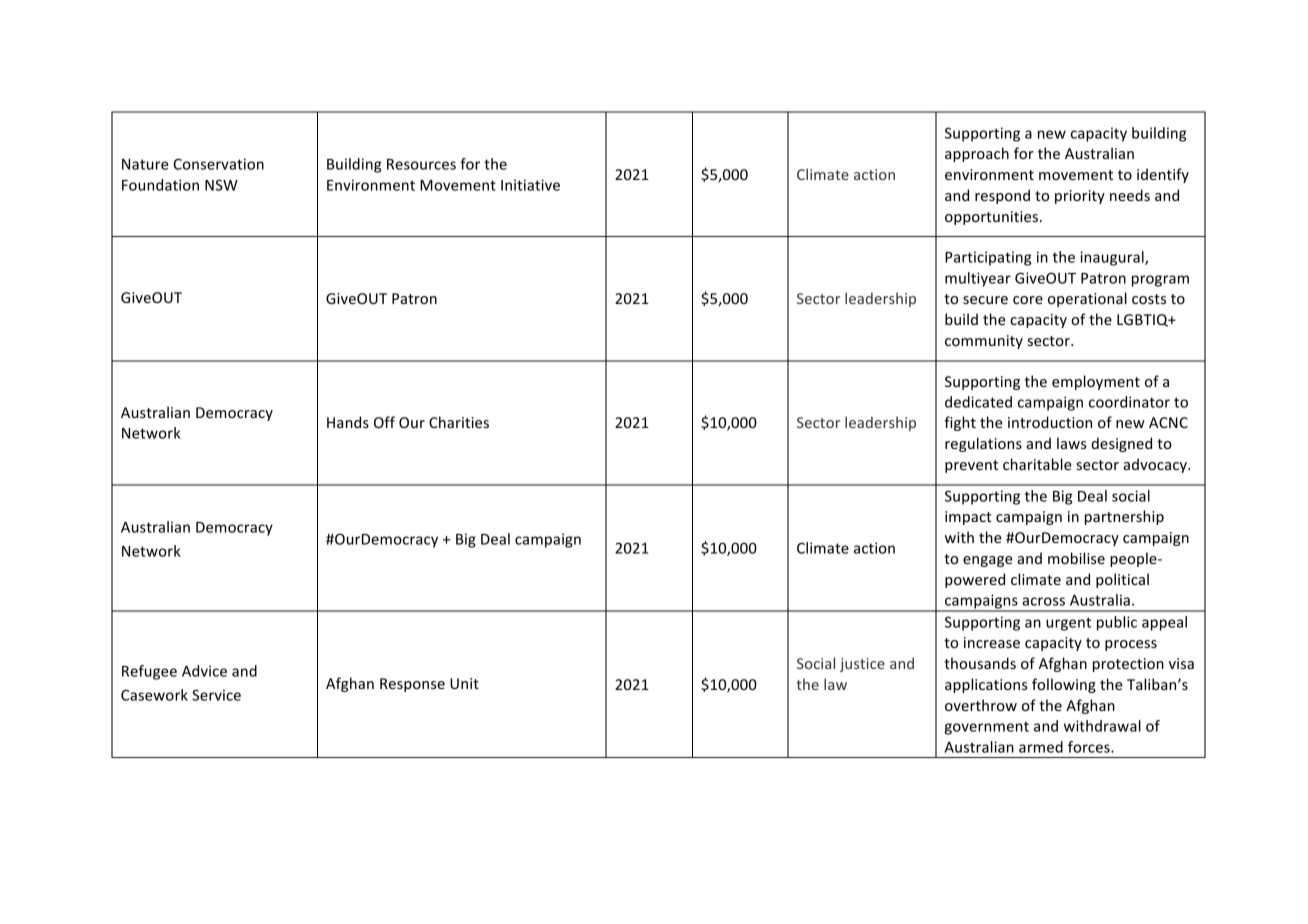 The image size is (1308, 924). What do you see at coordinates (218, 164) in the document?
I see `Conservation` at bounding box center [218, 164].
